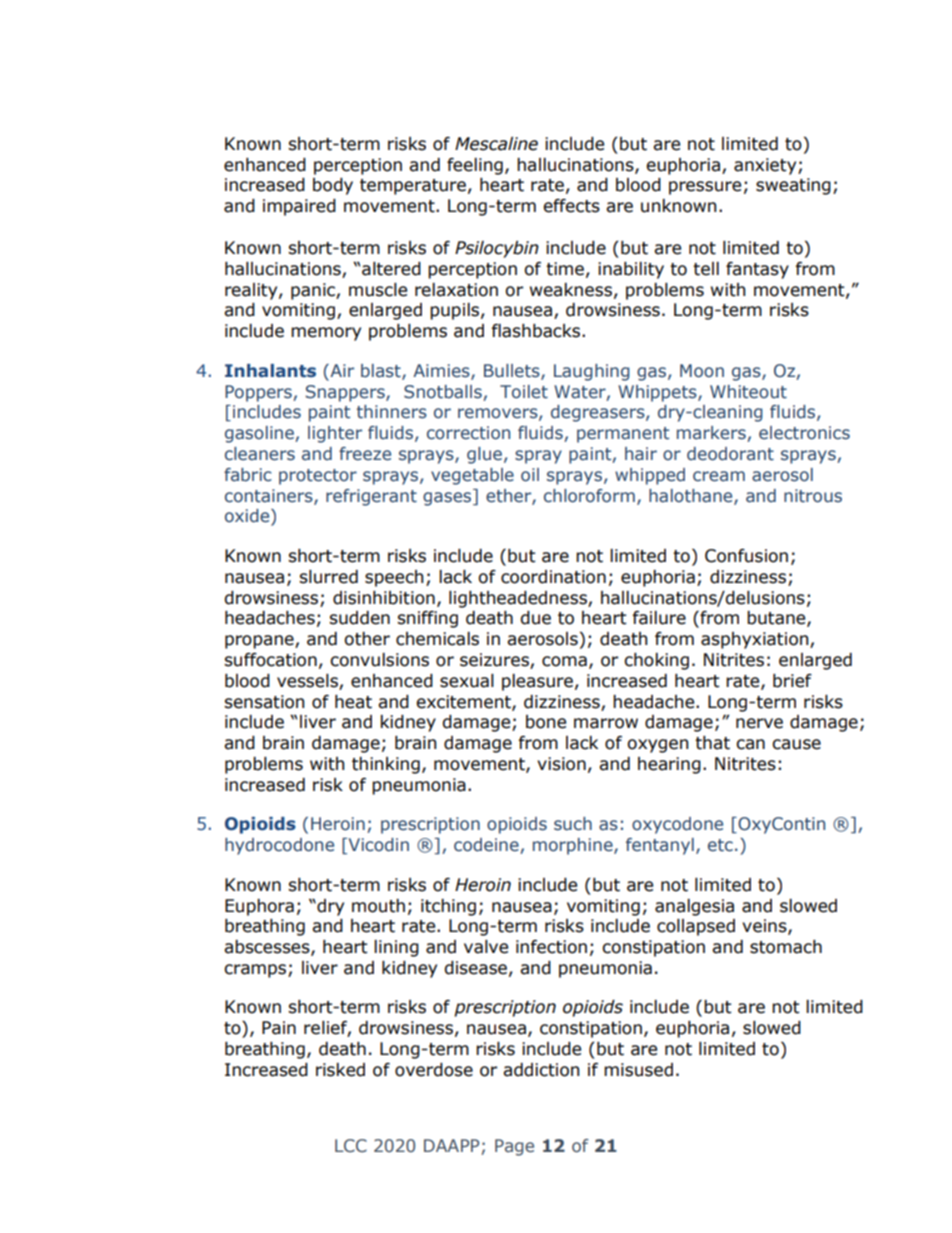 Image resolution: width=952 pixels, height=1233 pixels. What do you see at coordinates (333, 186) in the document?
I see `body` at bounding box center [333, 186].
